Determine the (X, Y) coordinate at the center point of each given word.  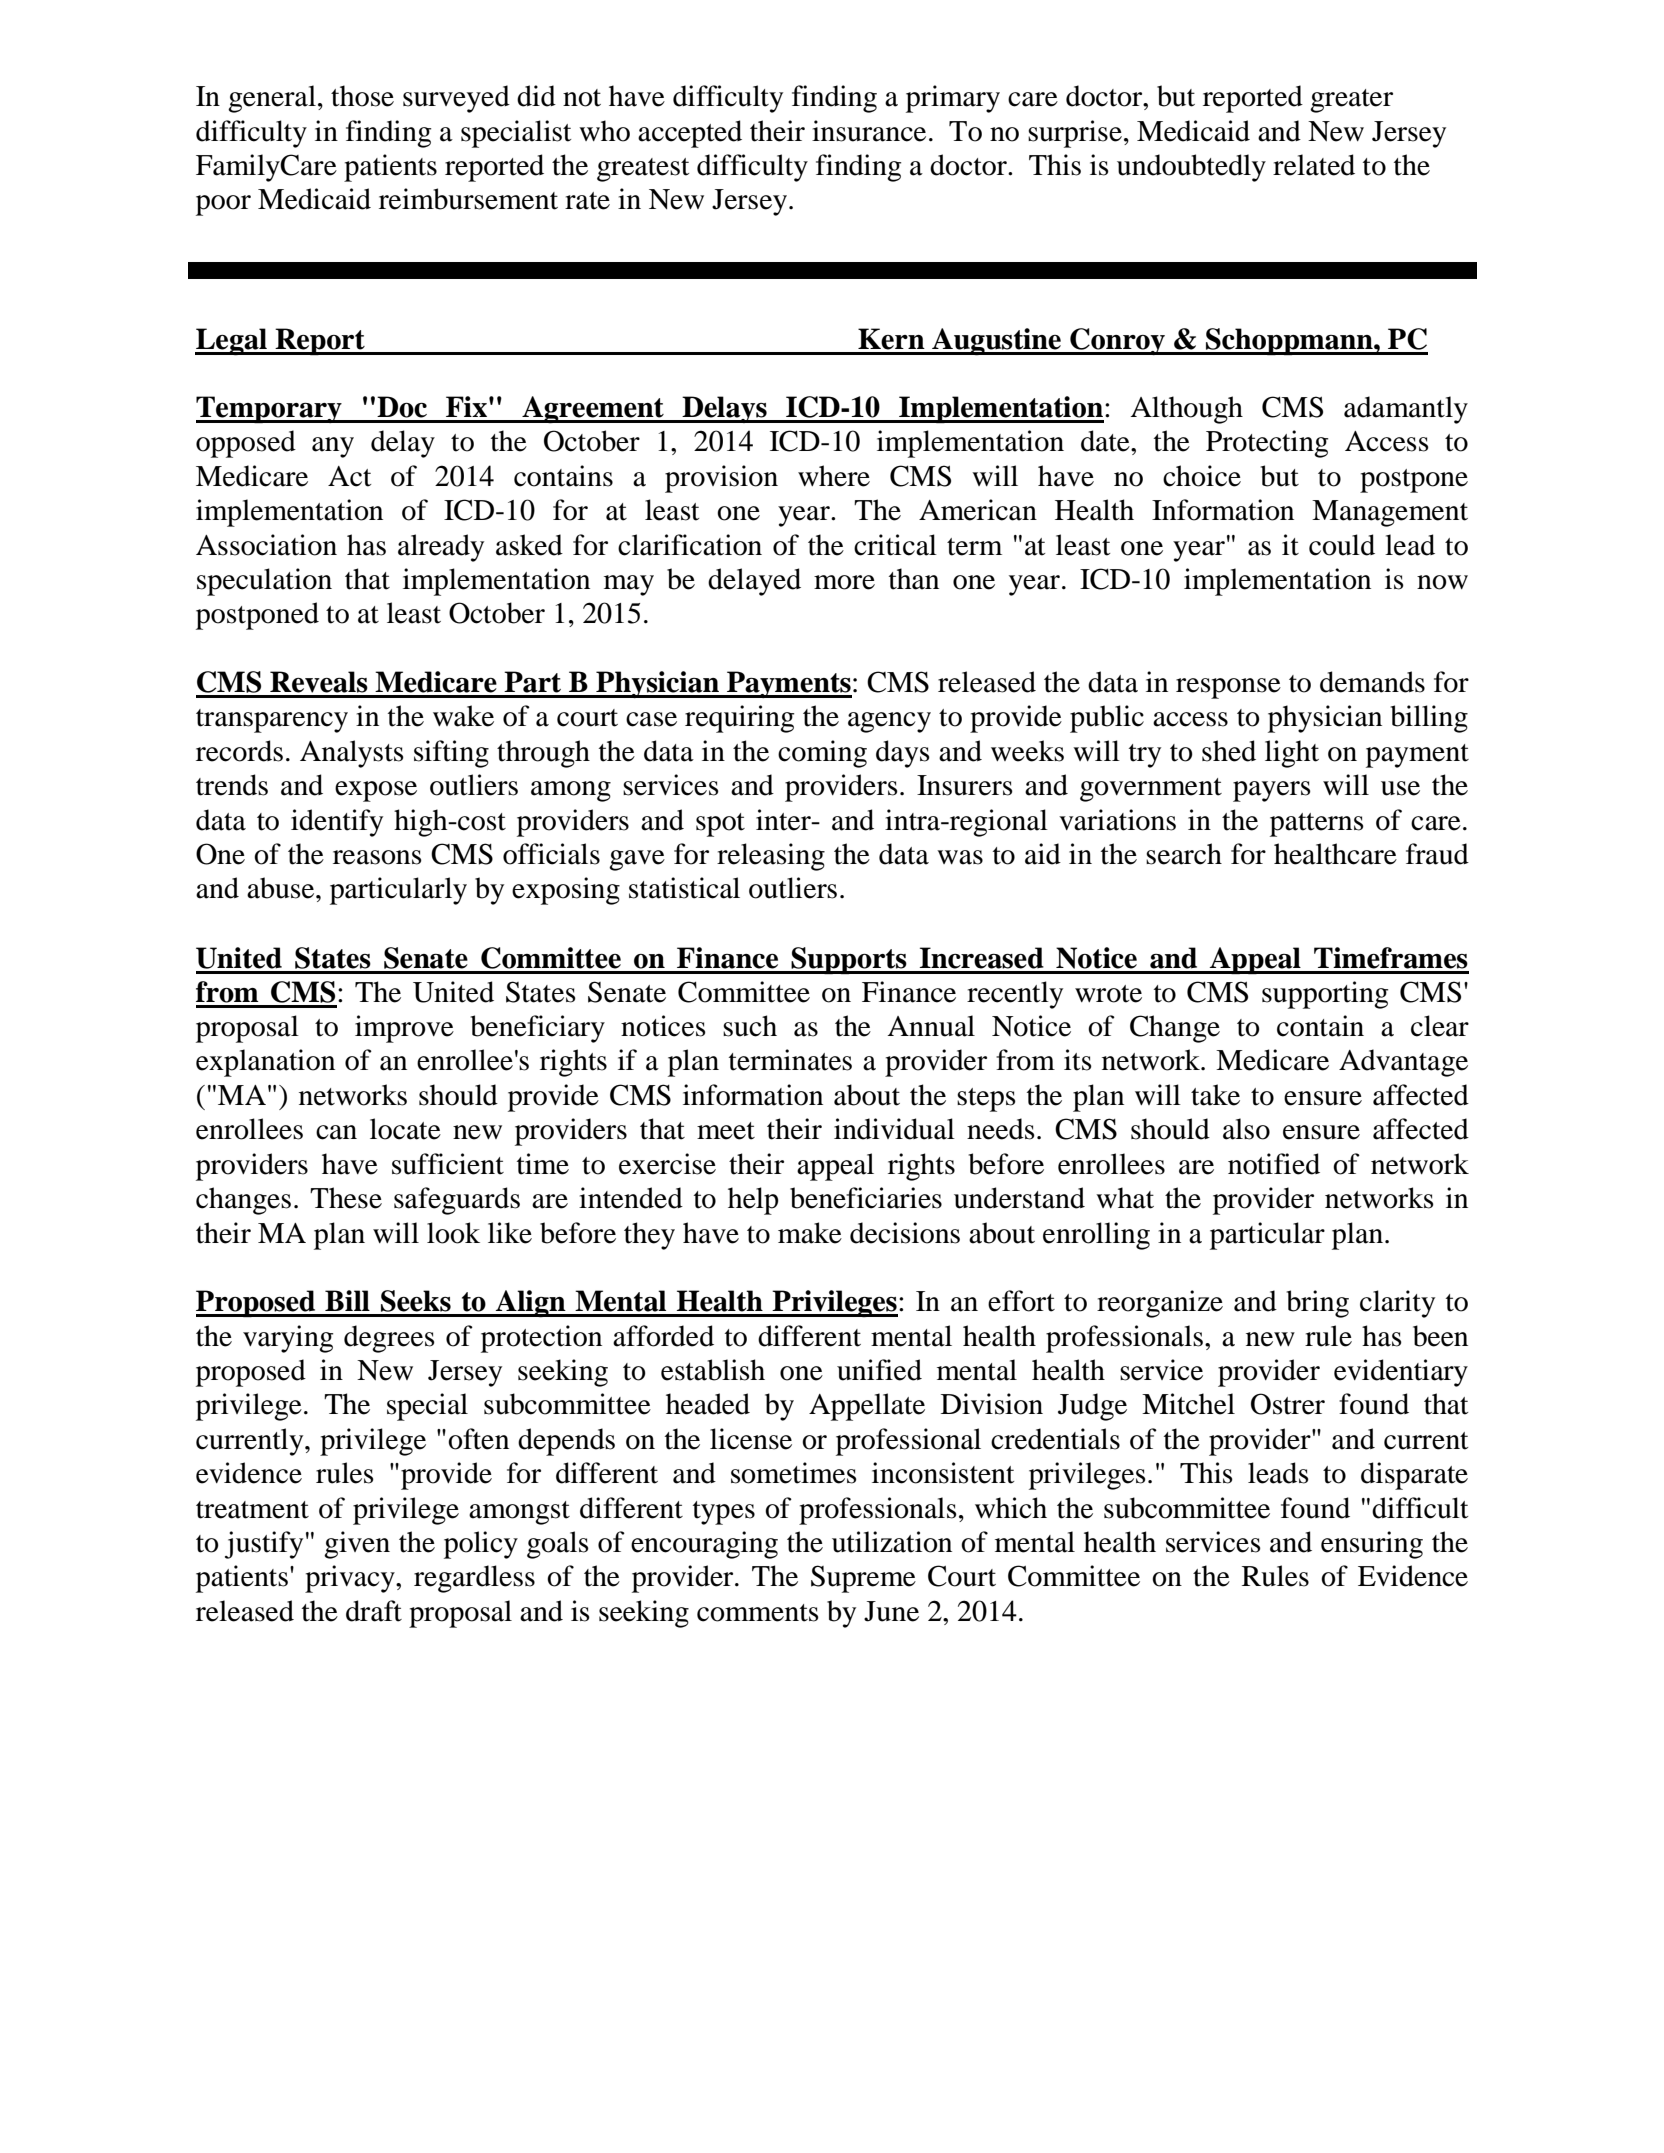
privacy (351, 1579)
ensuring (1372, 1545)
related (1314, 165)
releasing (771, 857)
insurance (869, 131)
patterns (1317, 825)
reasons (377, 857)
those (362, 96)
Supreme (863, 1579)
